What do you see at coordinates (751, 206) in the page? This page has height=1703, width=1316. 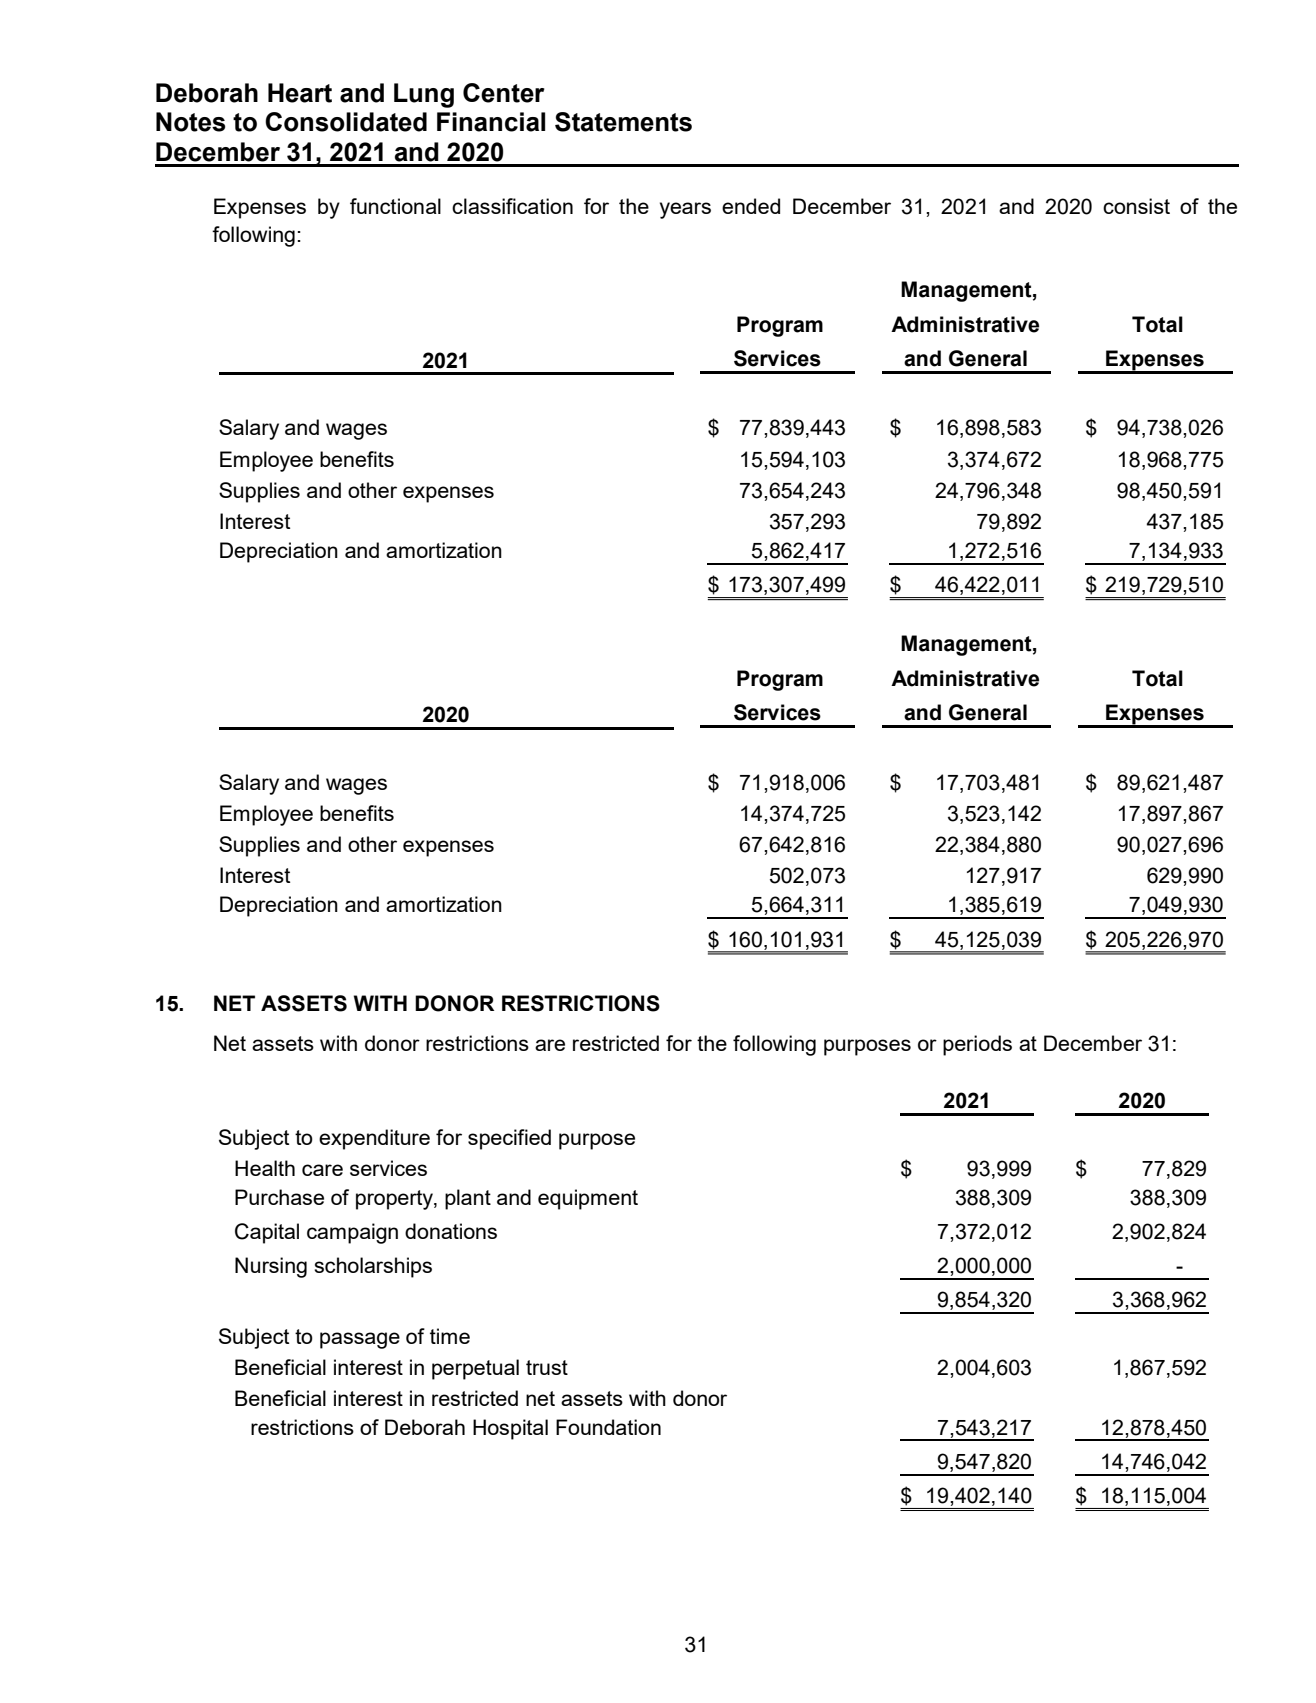 I see `ended` at bounding box center [751, 206].
